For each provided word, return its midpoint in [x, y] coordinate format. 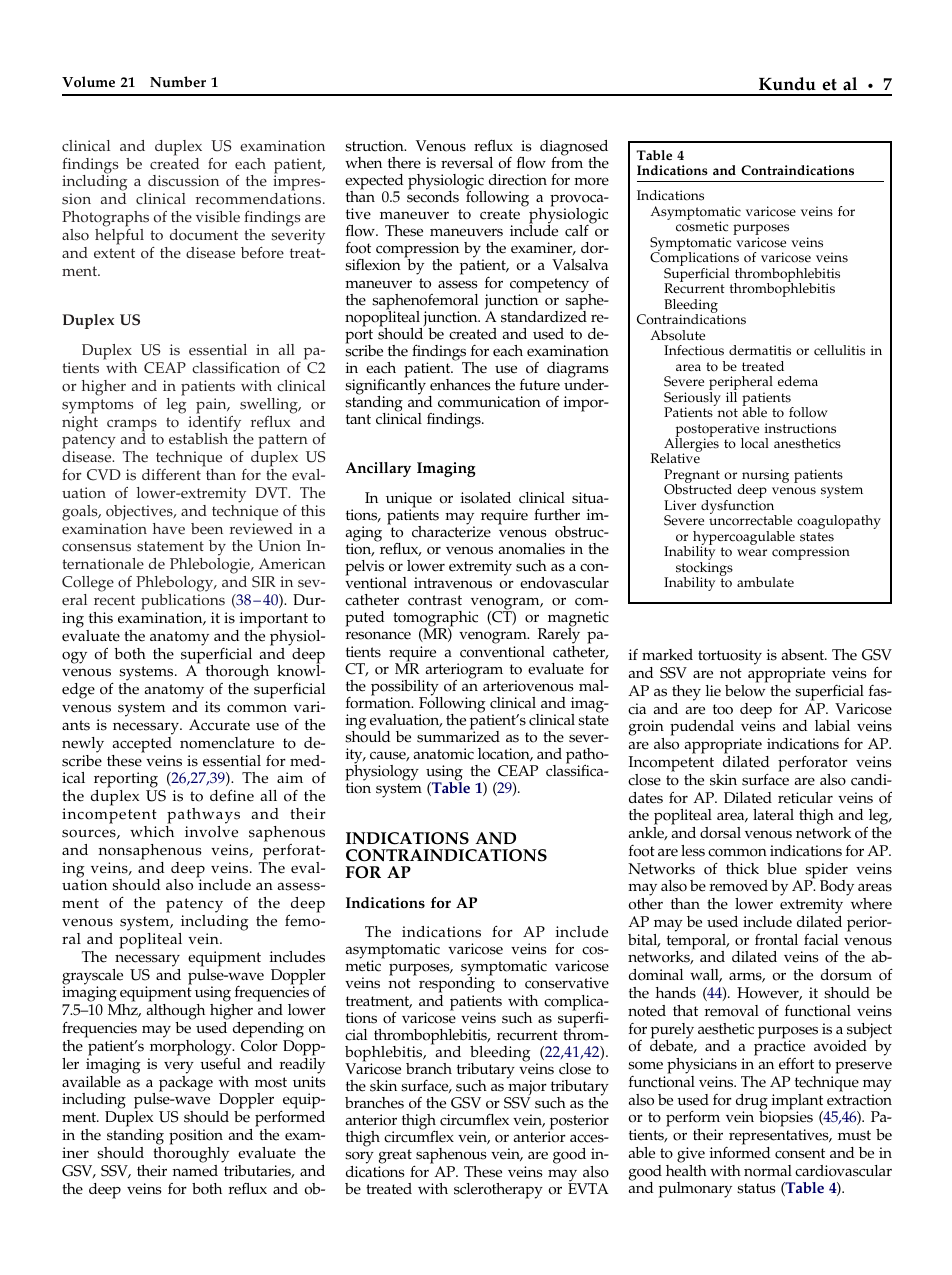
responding [457, 985]
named [195, 1171]
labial [832, 725]
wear [752, 552]
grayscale [92, 978]
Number [178, 82]
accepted [142, 743]
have [169, 529]
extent [114, 253]
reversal [467, 163]
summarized [458, 736]
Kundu [787, 84]
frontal [776, 940]
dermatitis [760, 350]
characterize [451, 531]
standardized [544, 316]
